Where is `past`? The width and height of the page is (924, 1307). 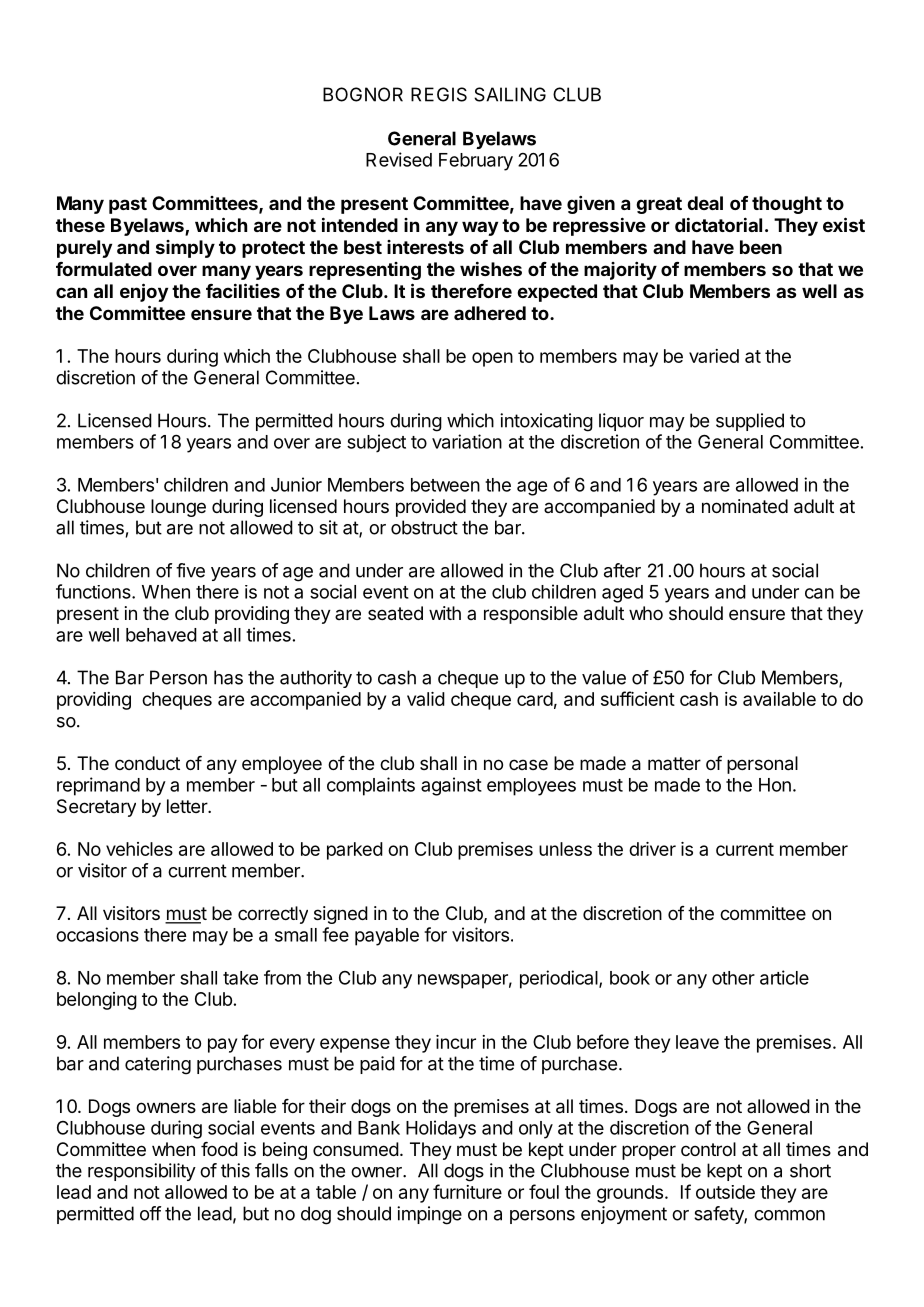 past is located at coordinates (128, 205).
